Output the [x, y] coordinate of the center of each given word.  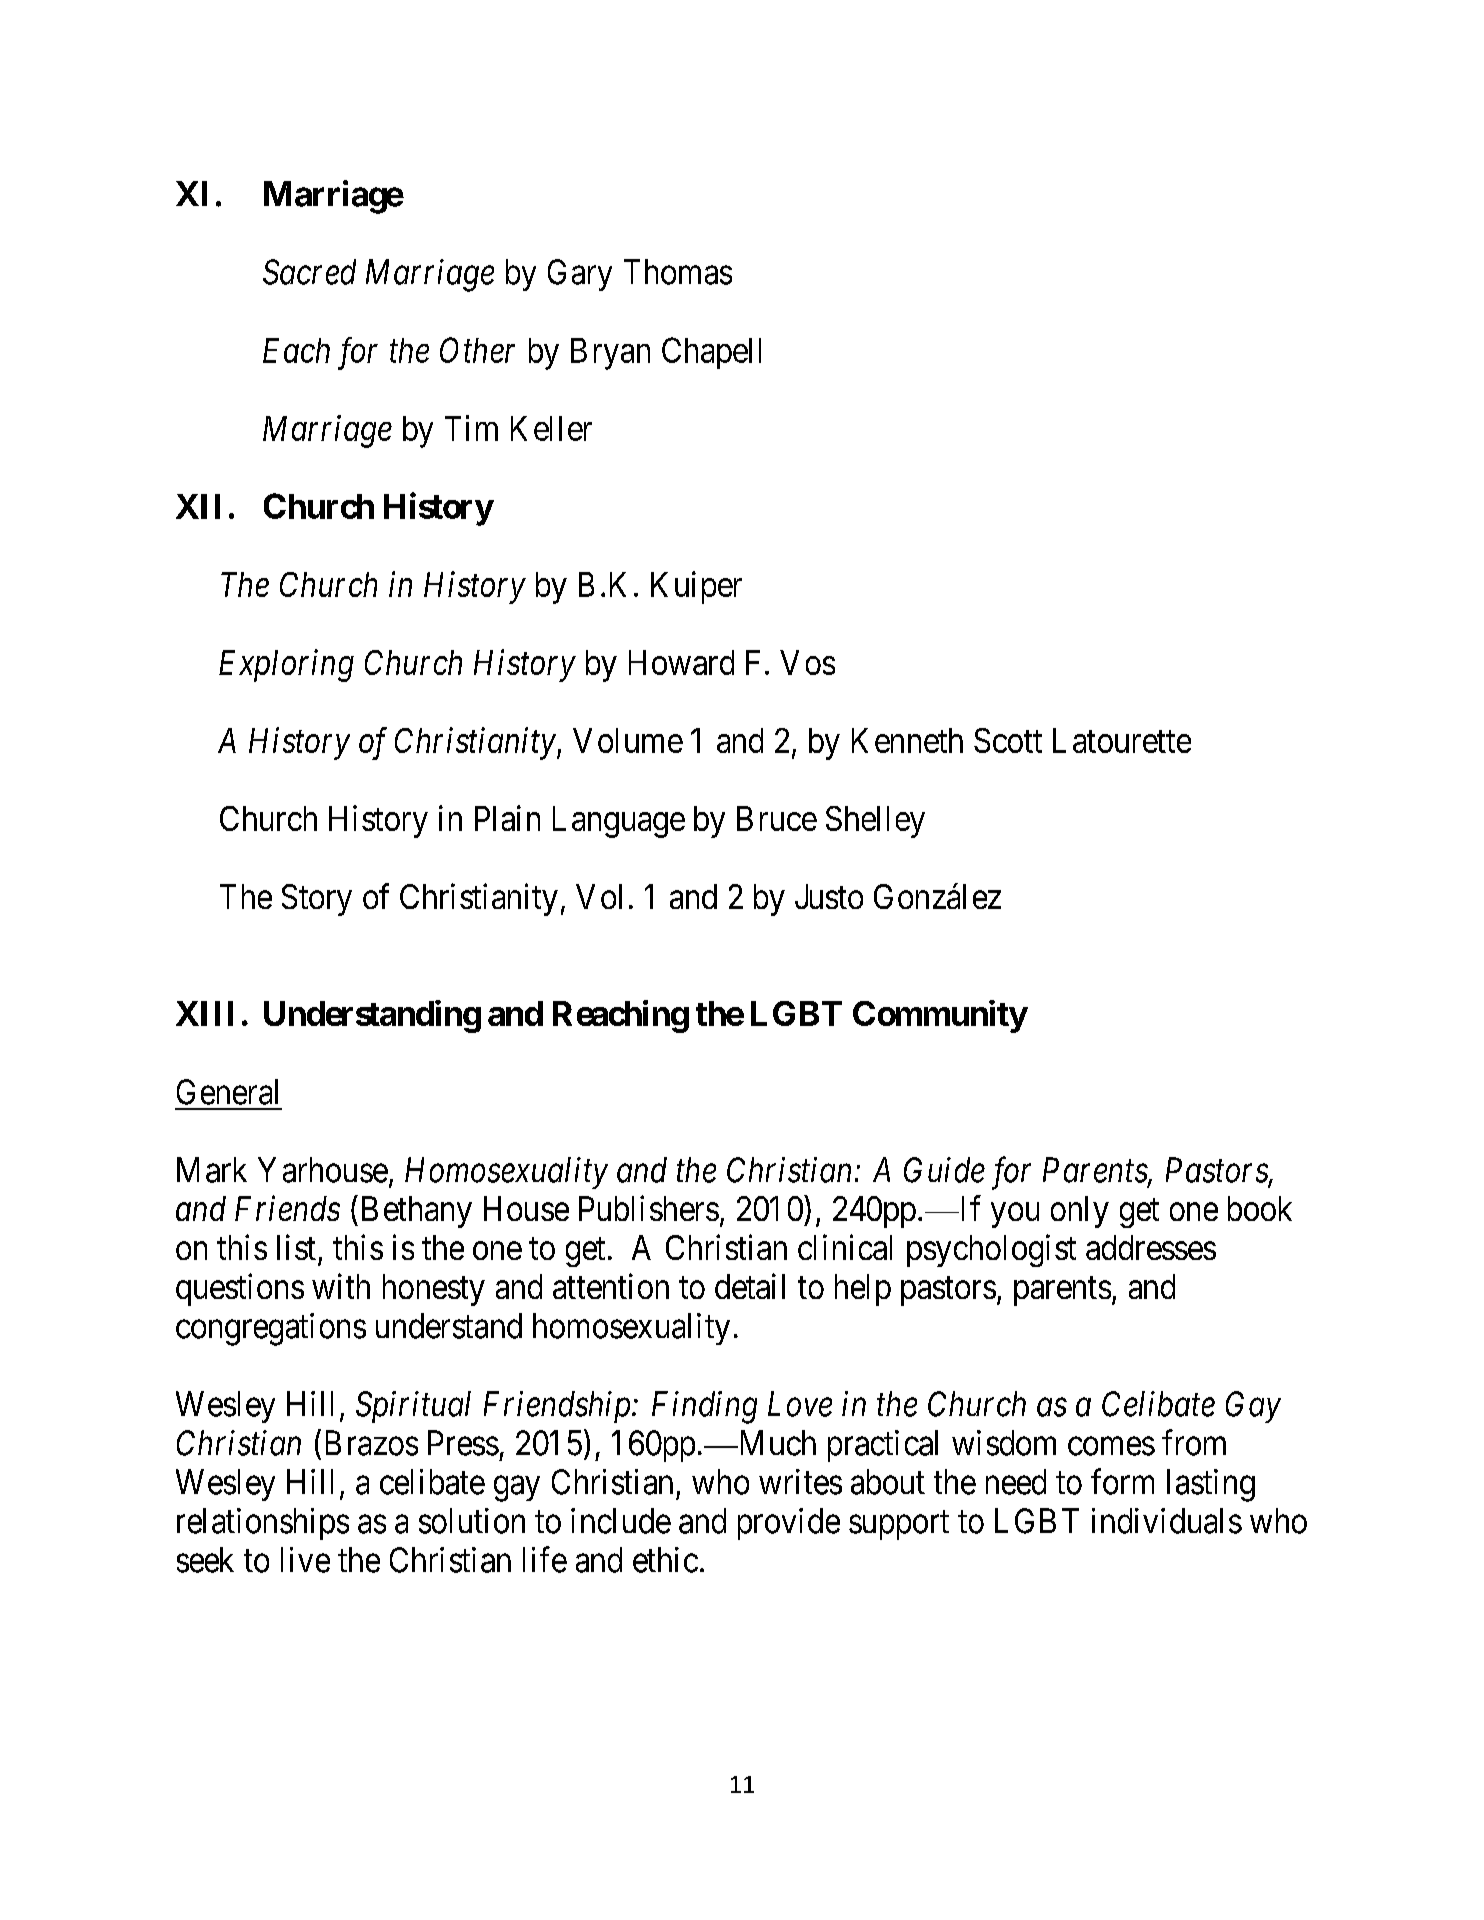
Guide [944, 1170]
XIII [204, 1013]
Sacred [309, 272]
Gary [580, 275]
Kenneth [907, 740]
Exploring [286, 665]
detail [750, 1286]
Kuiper [696, 587]
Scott [1008, 740]
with [341, 1286]
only [1080, 1212]
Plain [507, 818]
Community [940, 1016]
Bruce [777, 818]
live [305, 1560]
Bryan [610, 354]
